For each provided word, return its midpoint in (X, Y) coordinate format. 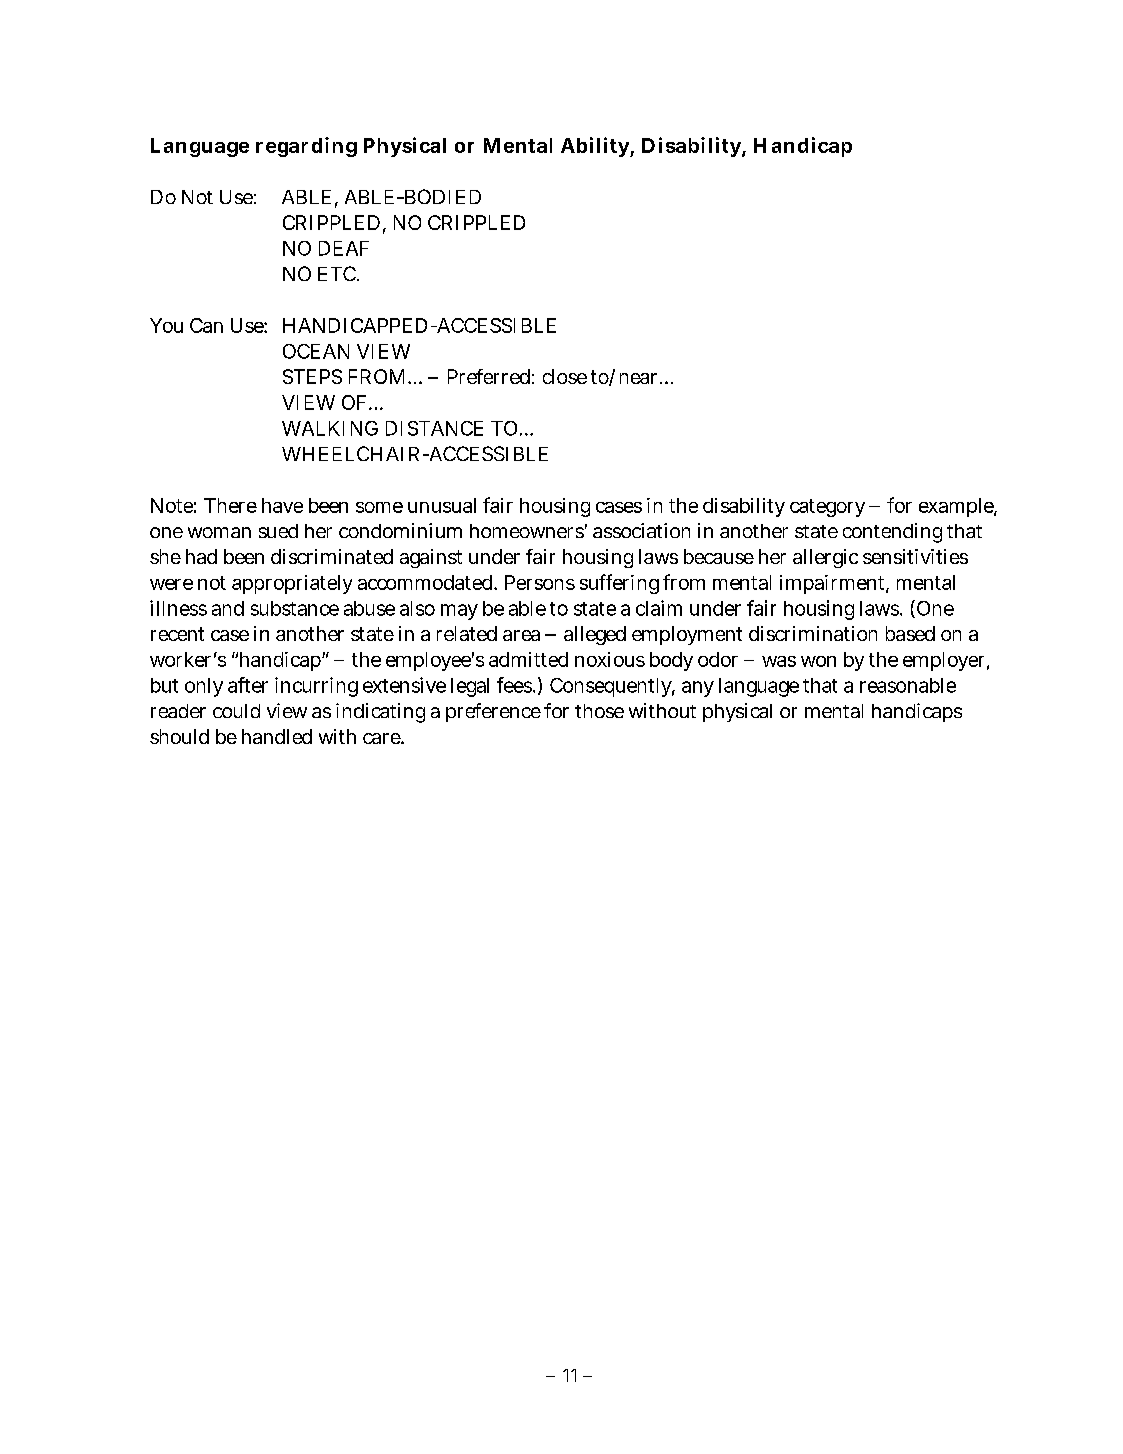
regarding (306, 147)
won (818, 661)
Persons (540, 582)
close (565, 376)
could (236, 711)
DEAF (344, 248)
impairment (833, 584)
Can (206, 325)
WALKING (330, 428)
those (599, 711)
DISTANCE (434, 428)
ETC (337, 273)
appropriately (292, 584)
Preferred (489, 376)
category (827, 508)
